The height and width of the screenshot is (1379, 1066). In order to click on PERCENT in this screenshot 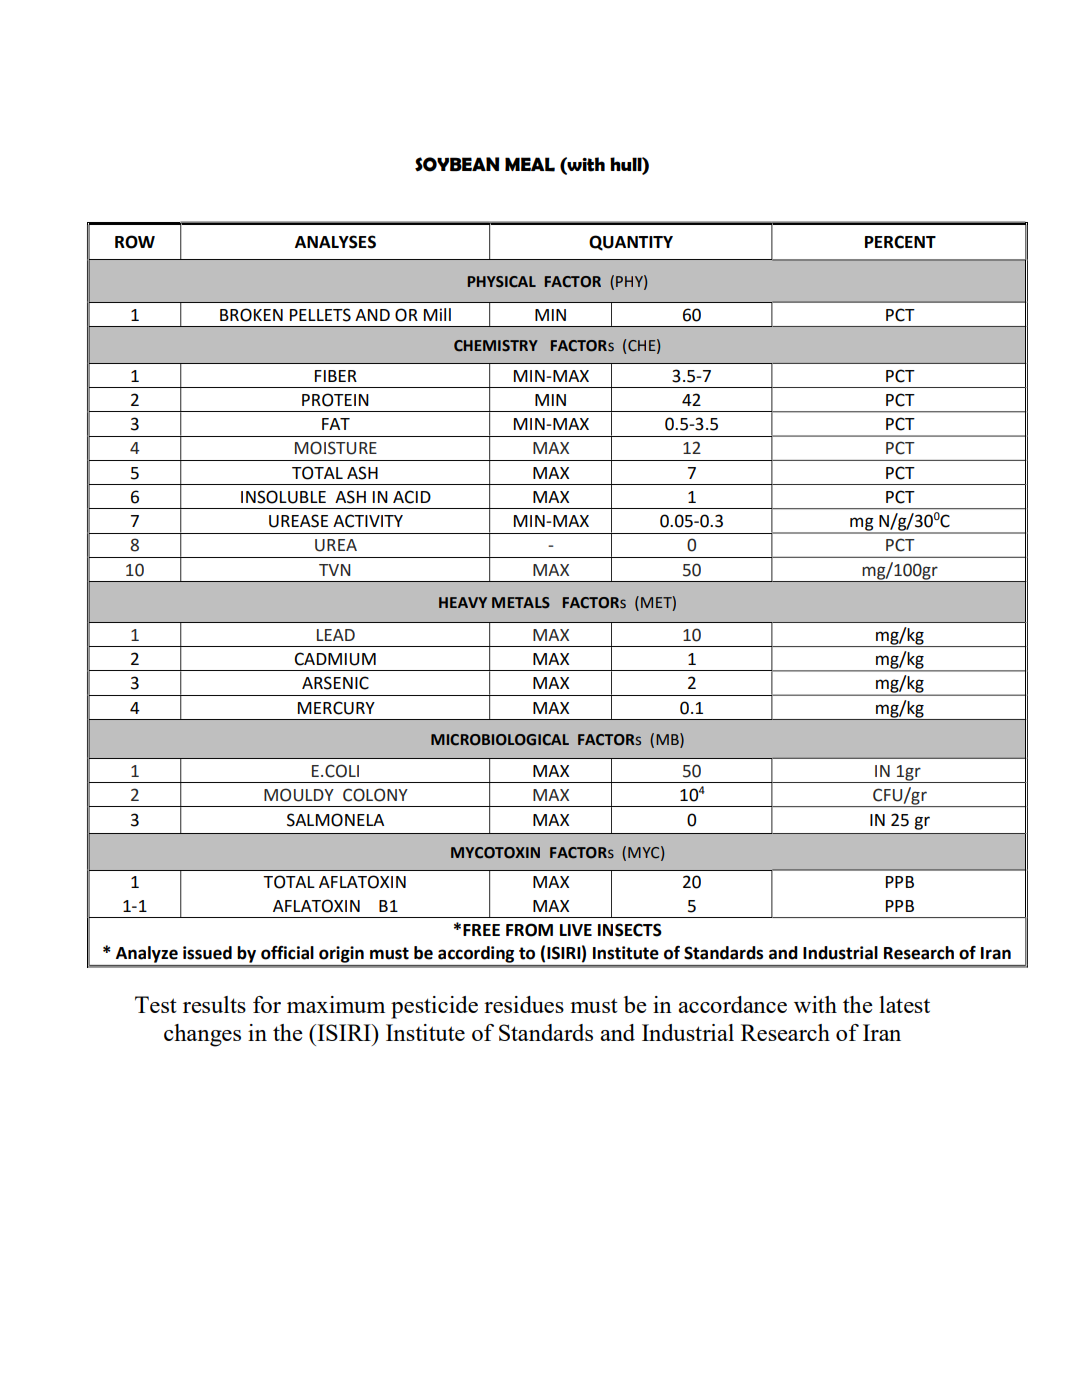, I will do `click(900, 242)`.
